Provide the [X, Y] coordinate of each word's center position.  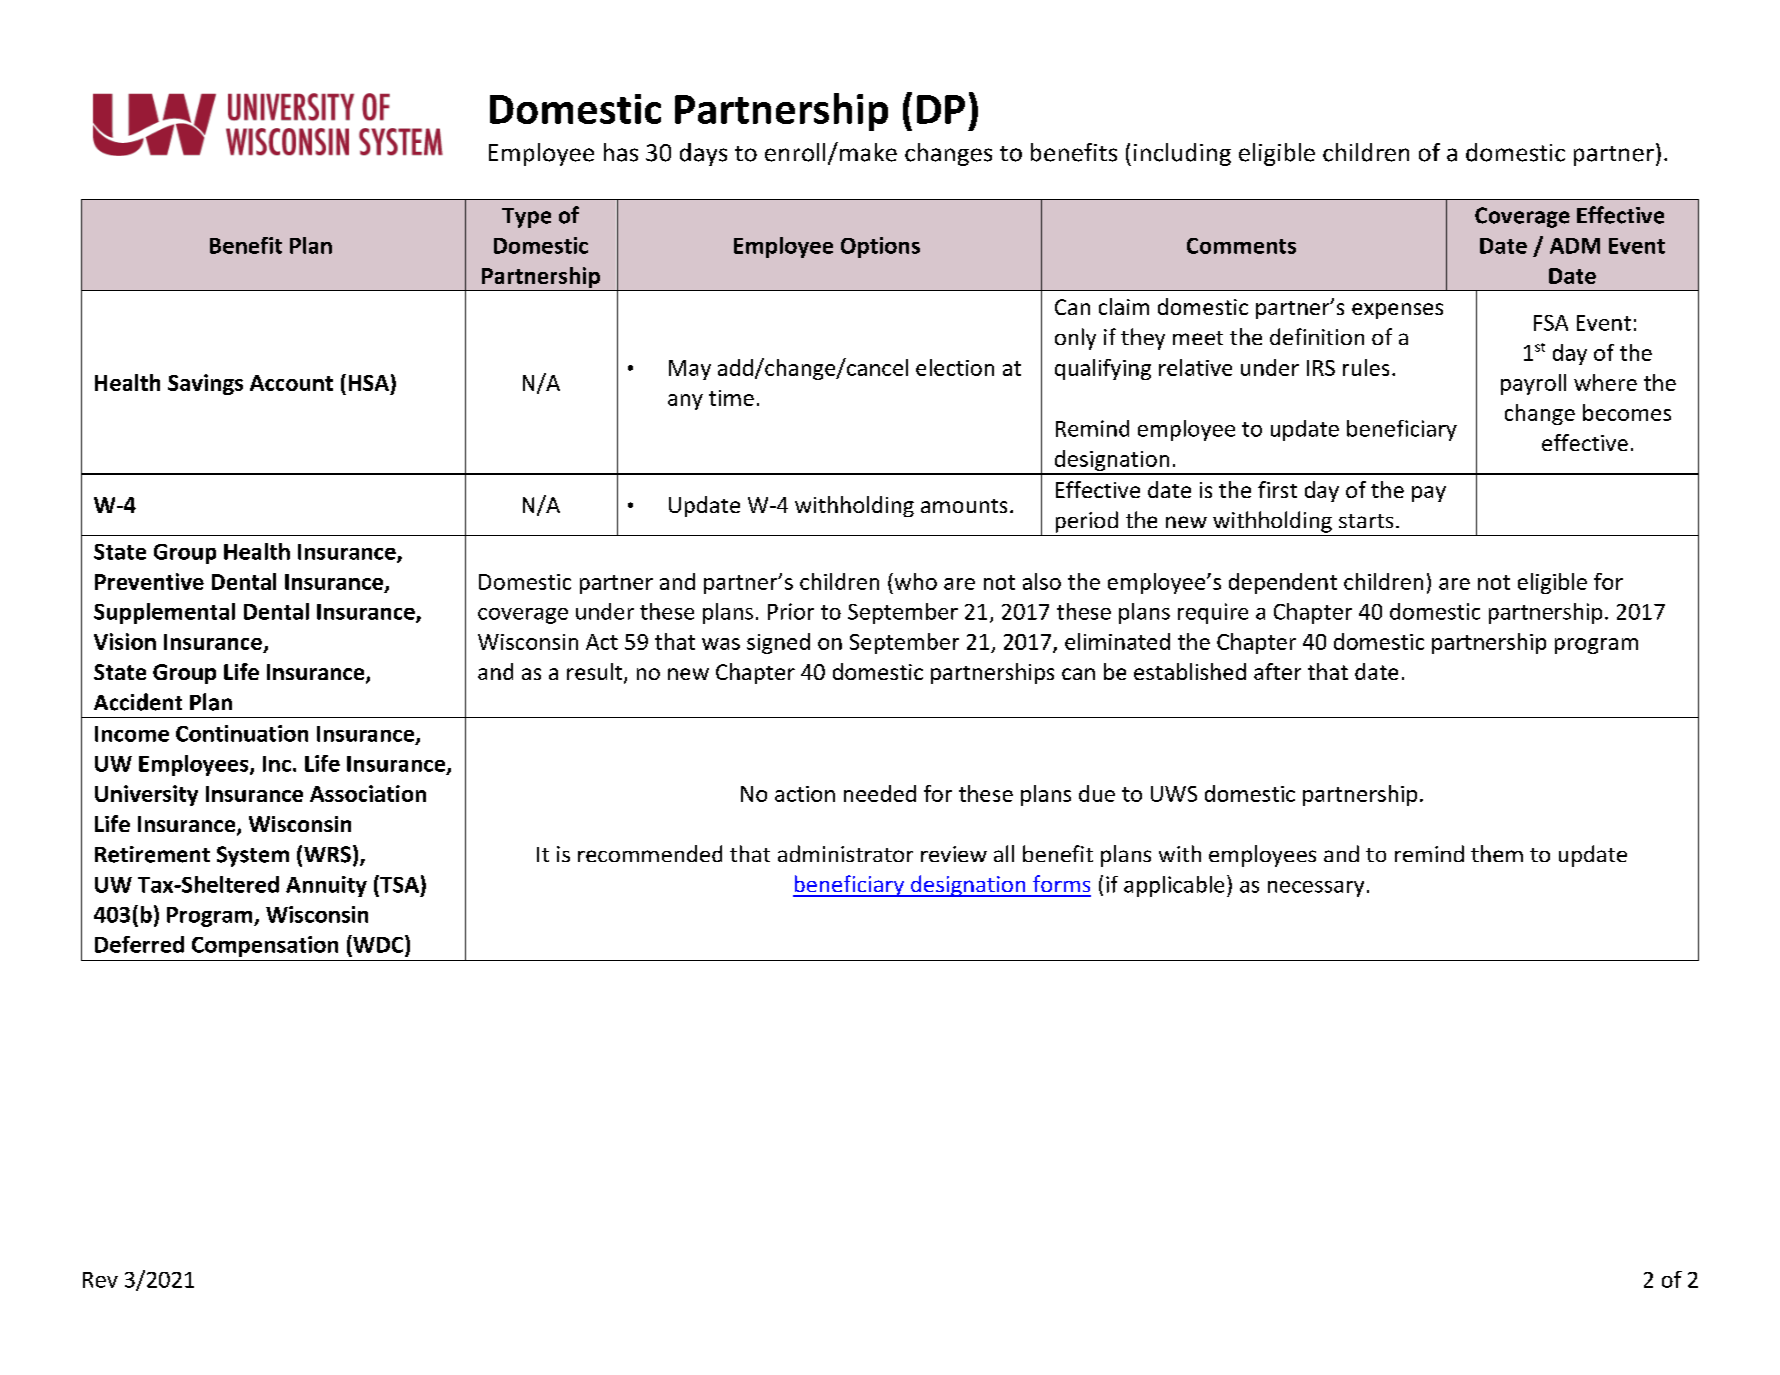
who [914, 581]
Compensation [265, 946]
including [1182, 154]
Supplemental [164, 613]
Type [526, 218]
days [703, 154]
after [1277, 671]
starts [1366, 521]
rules [1366, 367]
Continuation [242, 733]
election [955, 367]
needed [880, 793]
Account [291, 383]
